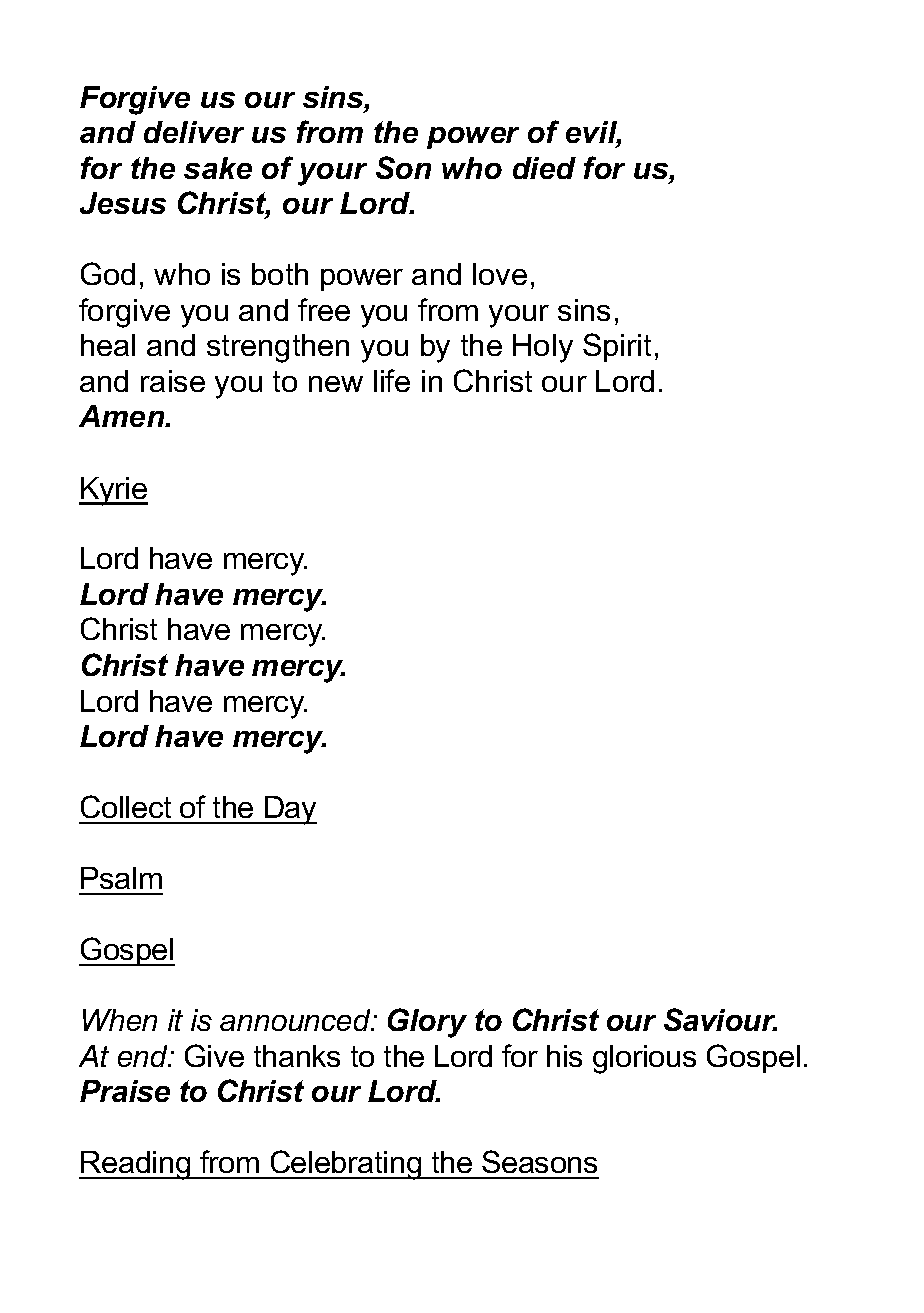 The height and width of the screenshot is (1313, 924). What do you see at coordinates (136, 1165) in the screenshot?
I see `Reading` at bounding box center [136, 1165].
